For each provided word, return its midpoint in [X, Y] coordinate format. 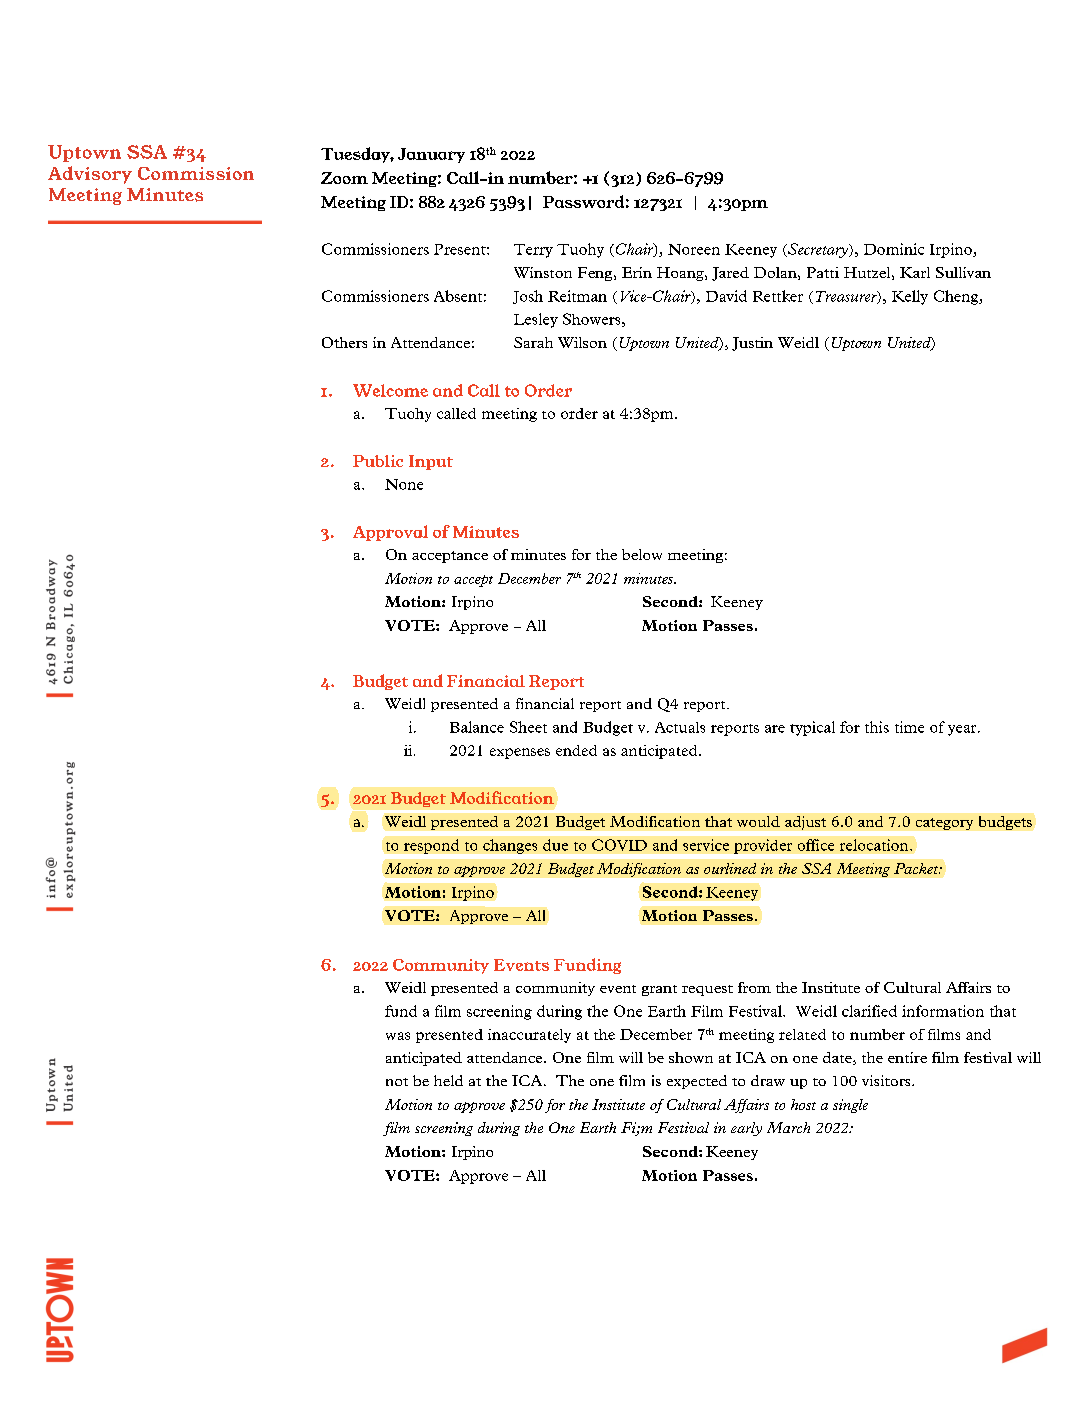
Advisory [90, 175]
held [448, 1080]
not [397, 1082]
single [850, 1106]
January [431, 155]
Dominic [894, 249]
